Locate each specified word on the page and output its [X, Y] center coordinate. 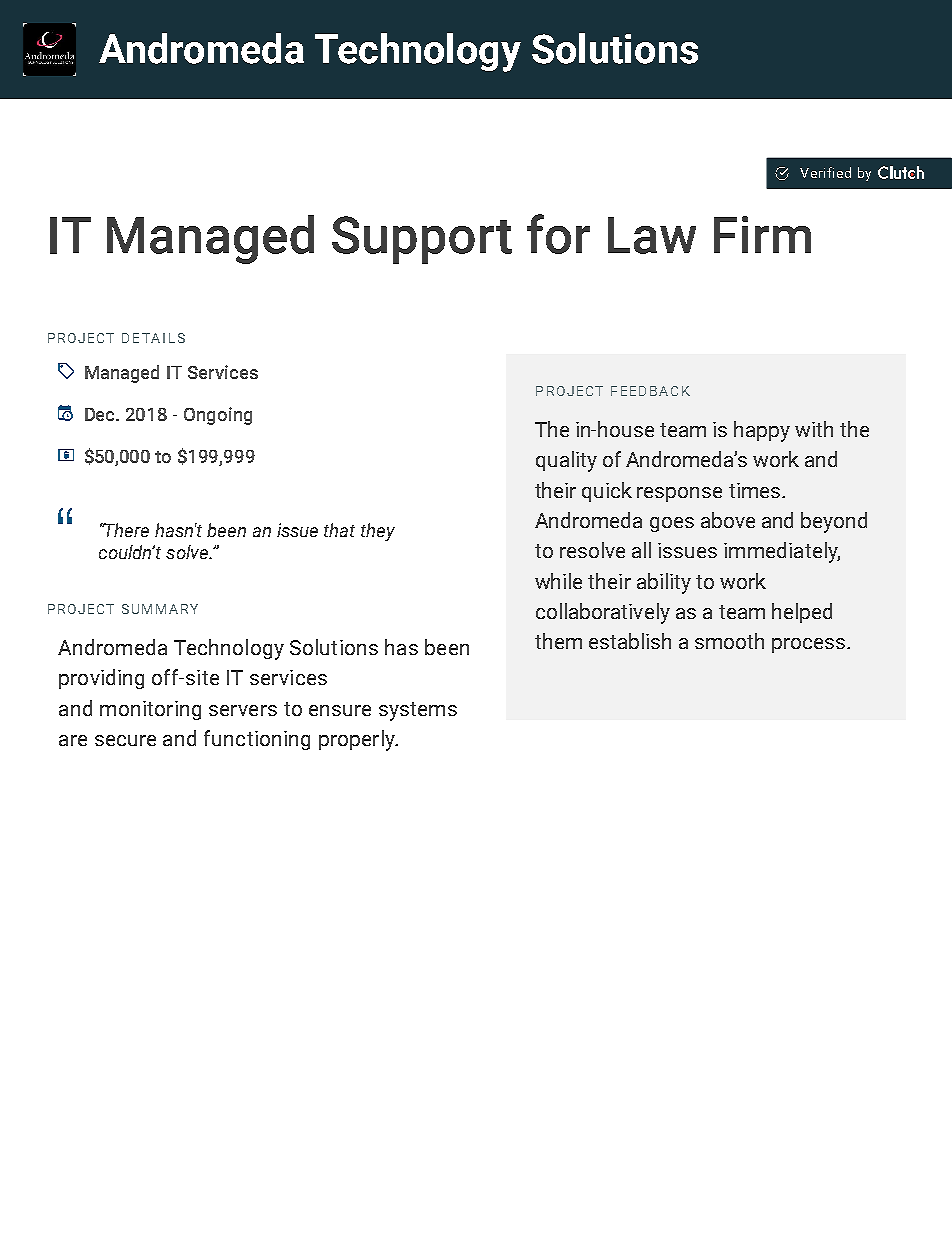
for [558, 234]
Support [422, 240]
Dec [101, 414]
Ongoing [218, 416]
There [126, 530]
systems [418, 711]
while [558, 581]
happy [762, 431]
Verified [825, 172]
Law [652, 235]
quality [566, 461]
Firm [762, 234]
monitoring [150, 710]
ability [664, 583]
